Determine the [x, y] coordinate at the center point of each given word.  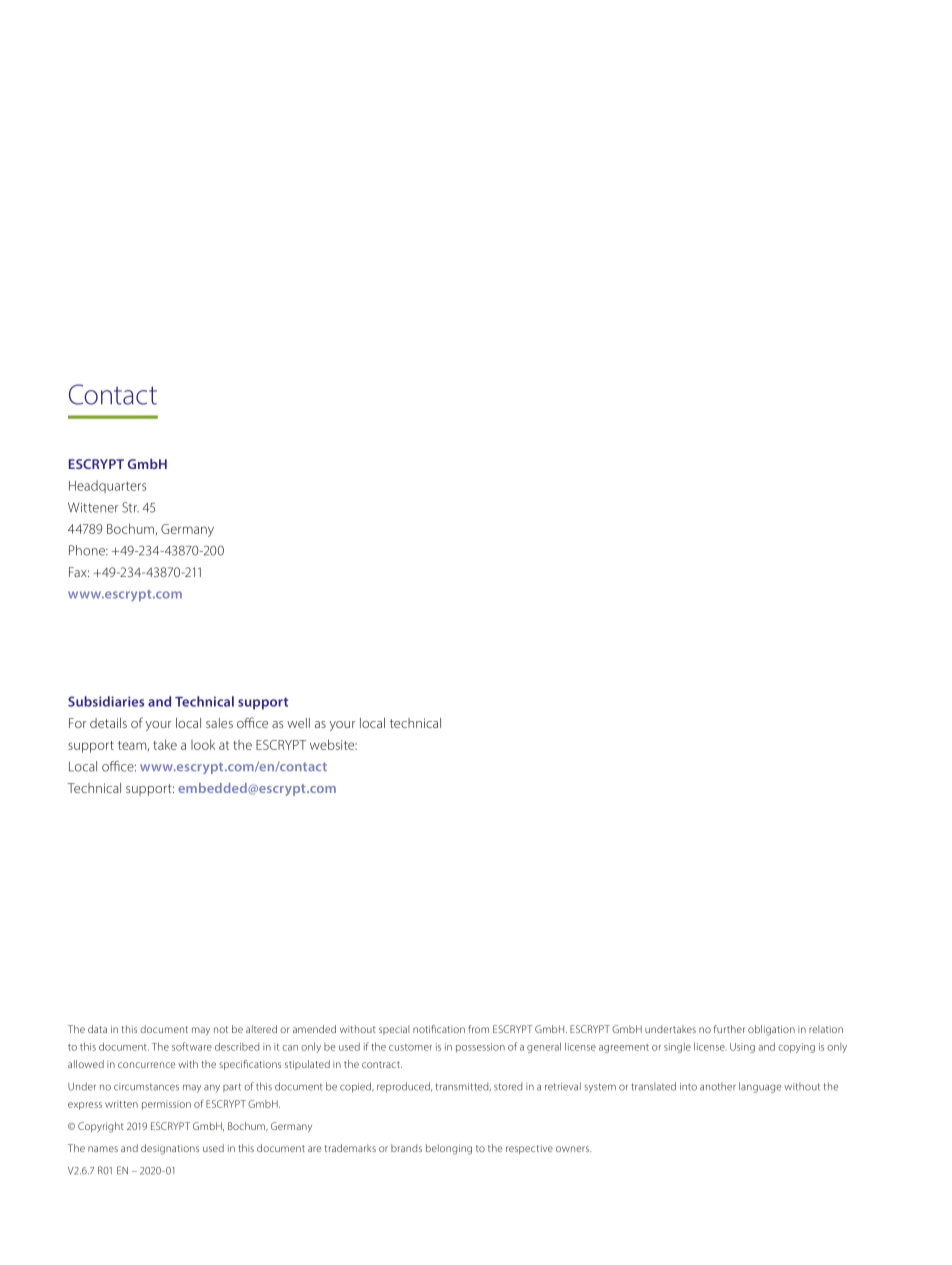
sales [219, 723]
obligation [771, 1030]
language [760, 1087]
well [298, 723]
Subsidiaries [106, 701]
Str [130, 507]
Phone [88, 550]
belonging [449, 1149]
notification [439, 1029]
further [729, 1029]
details [108, 723]
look [203, 744]
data [97, 1029]
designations [170, 1149]
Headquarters [107, 486]
